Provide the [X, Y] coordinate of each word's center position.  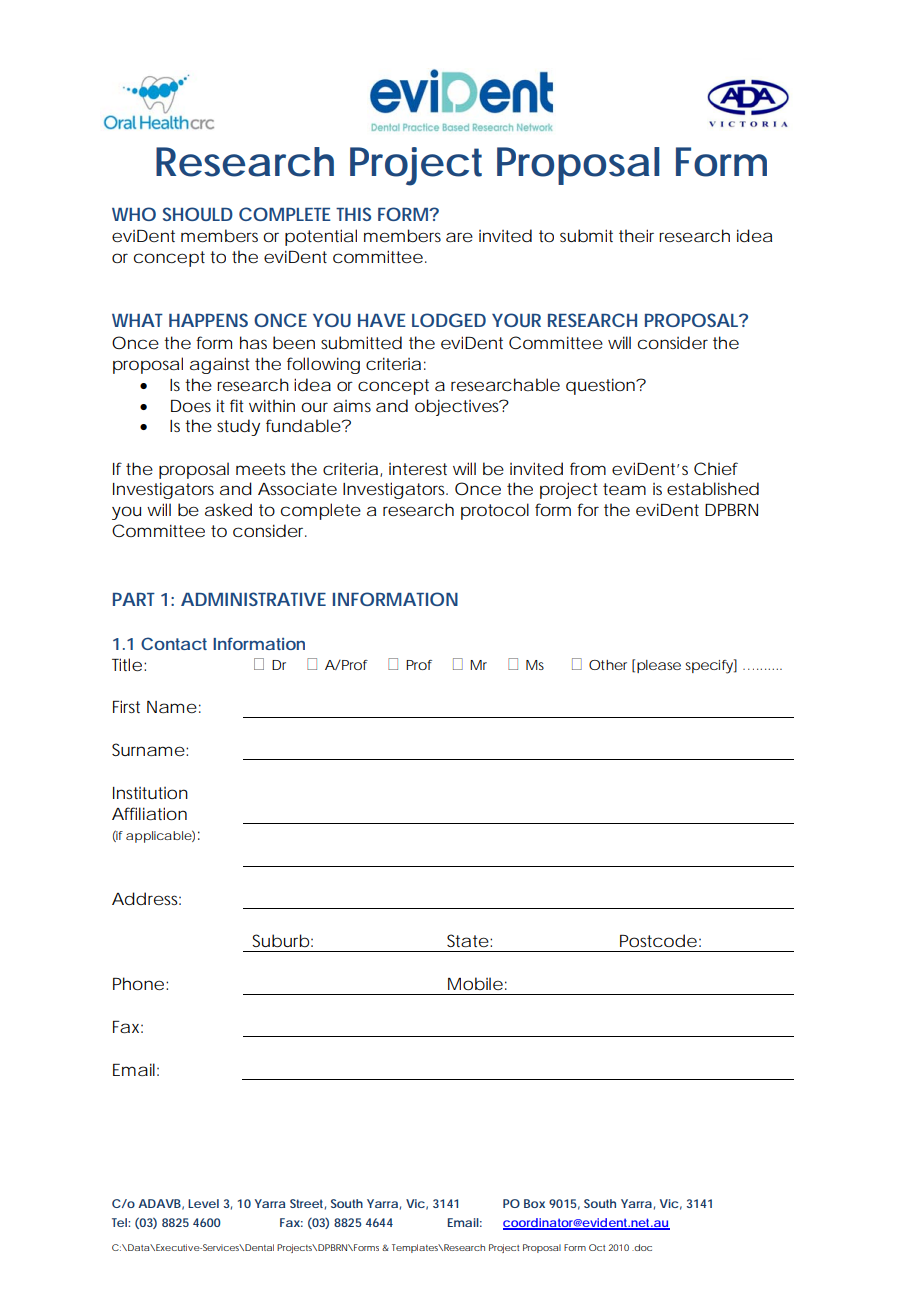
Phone [138, 983]
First [126, 706]
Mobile [475, 983]
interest [418, 469]
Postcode [658, 940]
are [459, 237]
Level [203, 1203]
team [624, 489]
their [636, 235]
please [659, 666]
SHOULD [198, 214]
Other [608, 665]
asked [228, 509]
